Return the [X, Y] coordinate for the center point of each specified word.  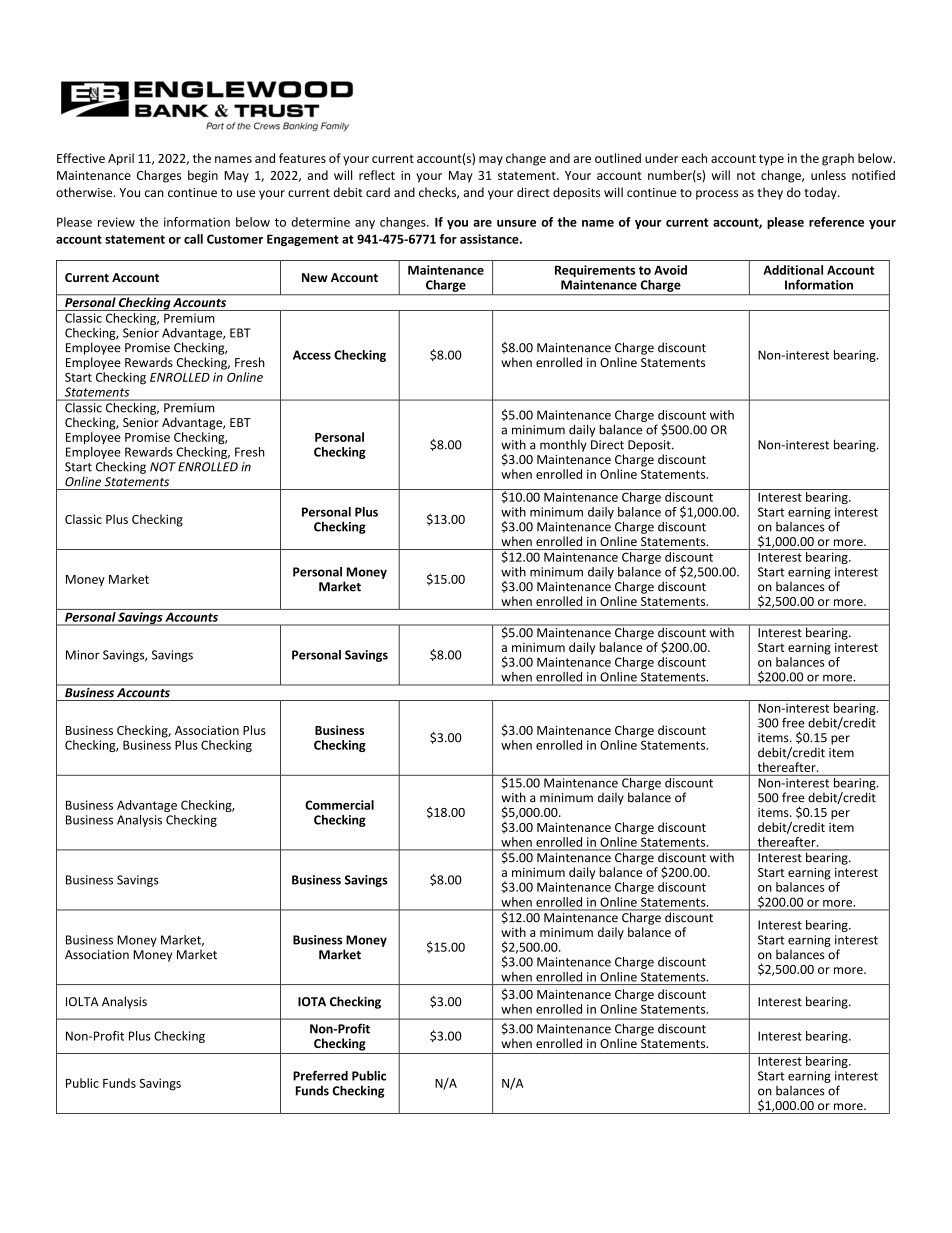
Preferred [320, 1076]
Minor [83, 655]
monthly [563, 445]
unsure [516, 223]
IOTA [312, 1002]
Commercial [339, 805]
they [770, 193]
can [154, 193]
